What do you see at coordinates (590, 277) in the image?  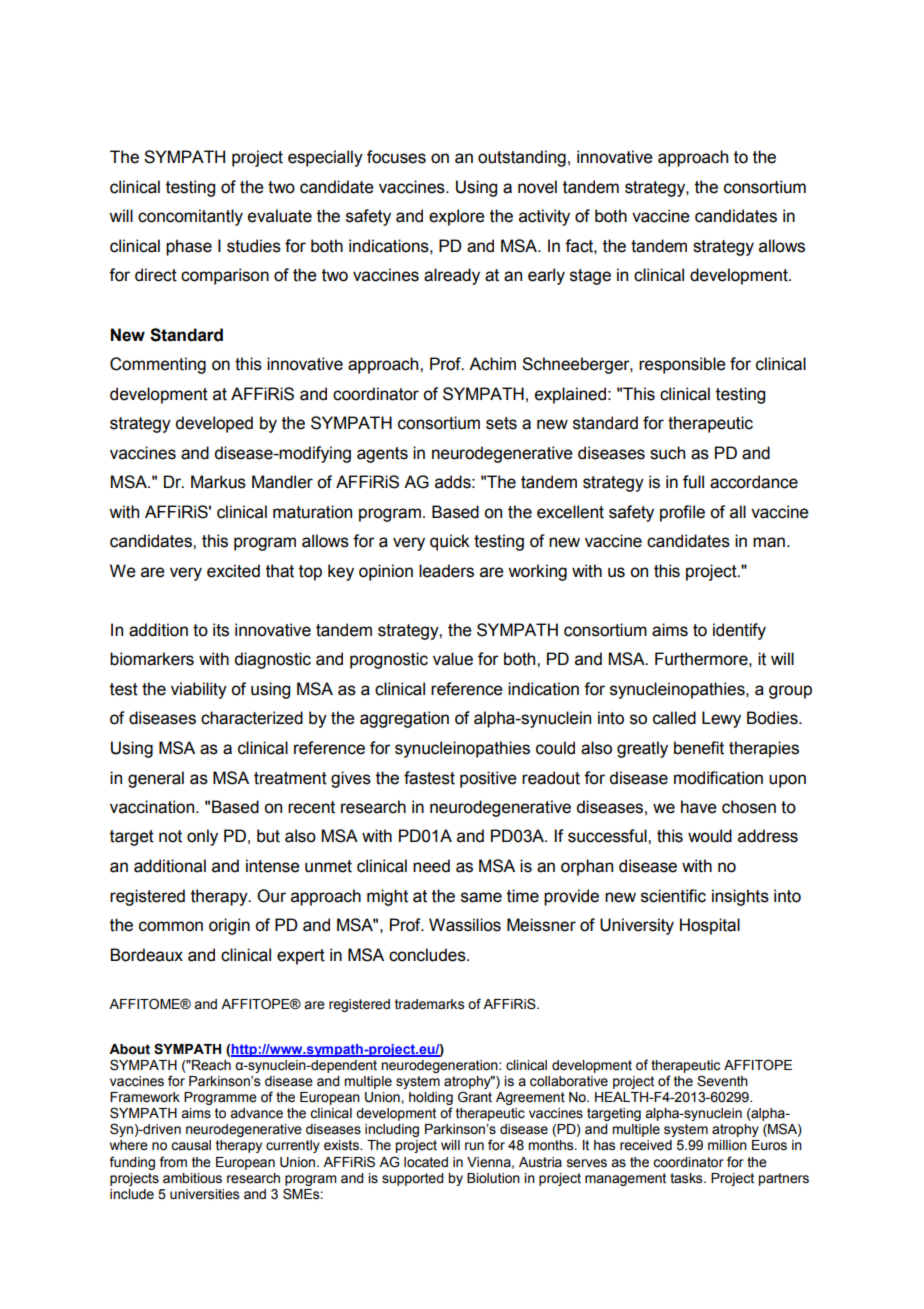 I see `stage` at bounding box center [590, 277].
